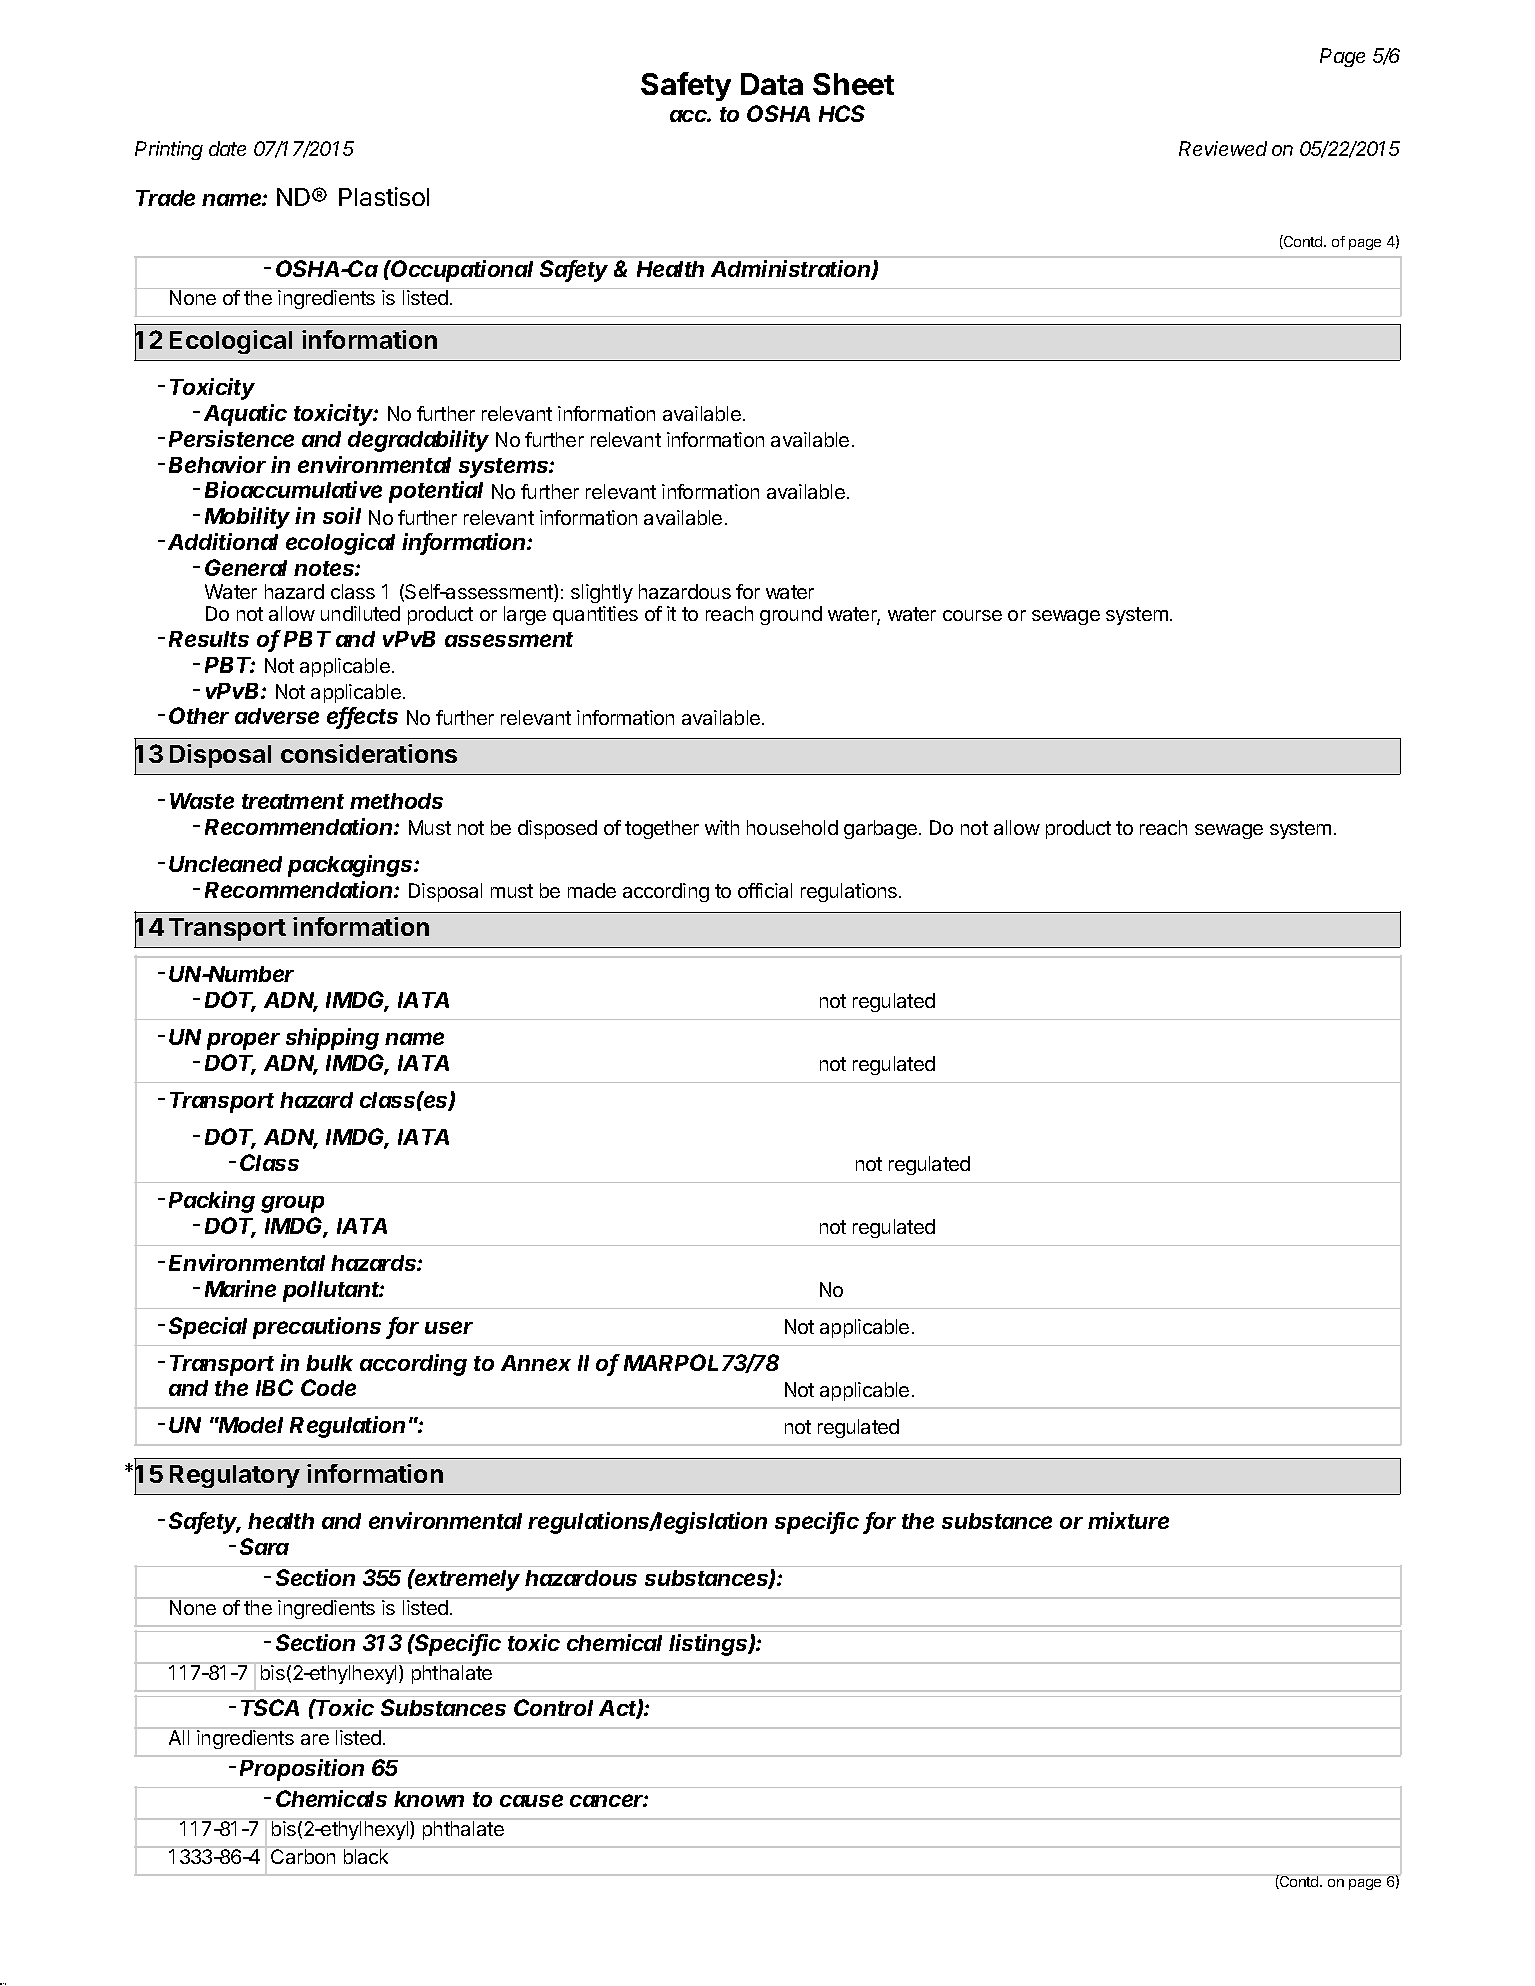  Describe the element at coordinates (1223, 148) in the screenshot. I see `Reviewed` at that location.
